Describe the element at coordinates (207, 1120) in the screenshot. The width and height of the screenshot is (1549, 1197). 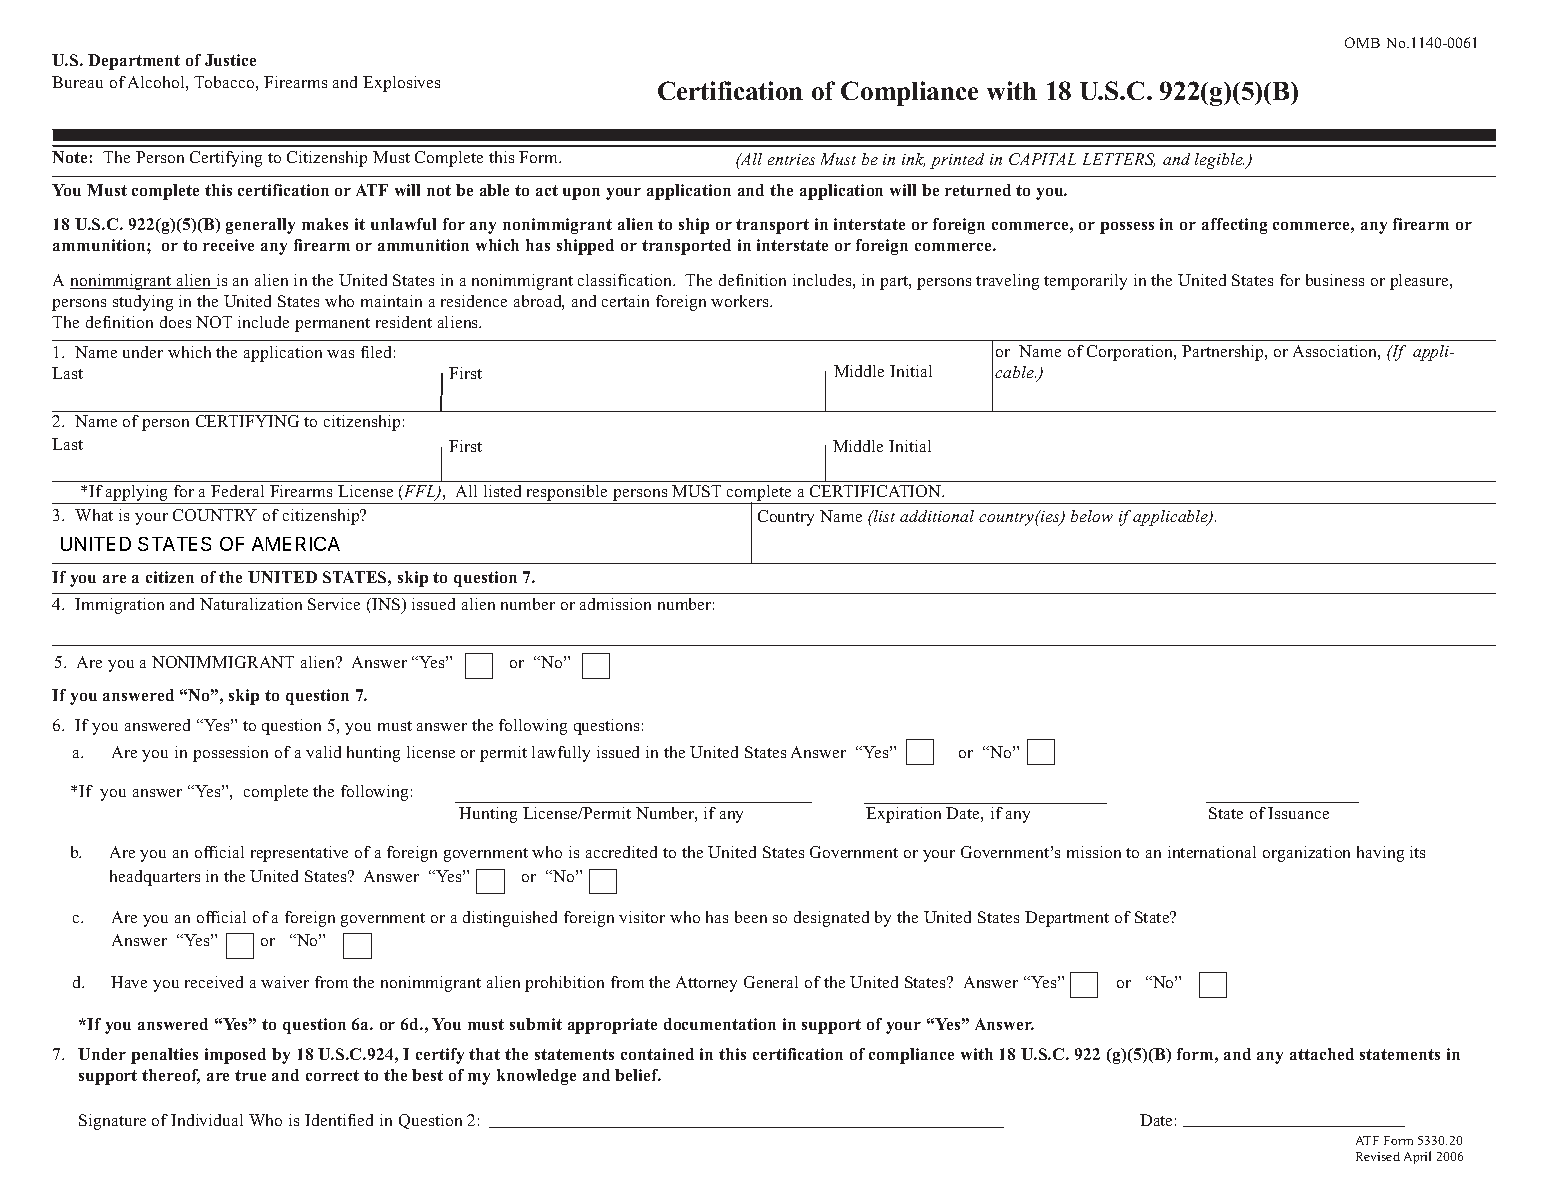
I see `Individual` at that location.
